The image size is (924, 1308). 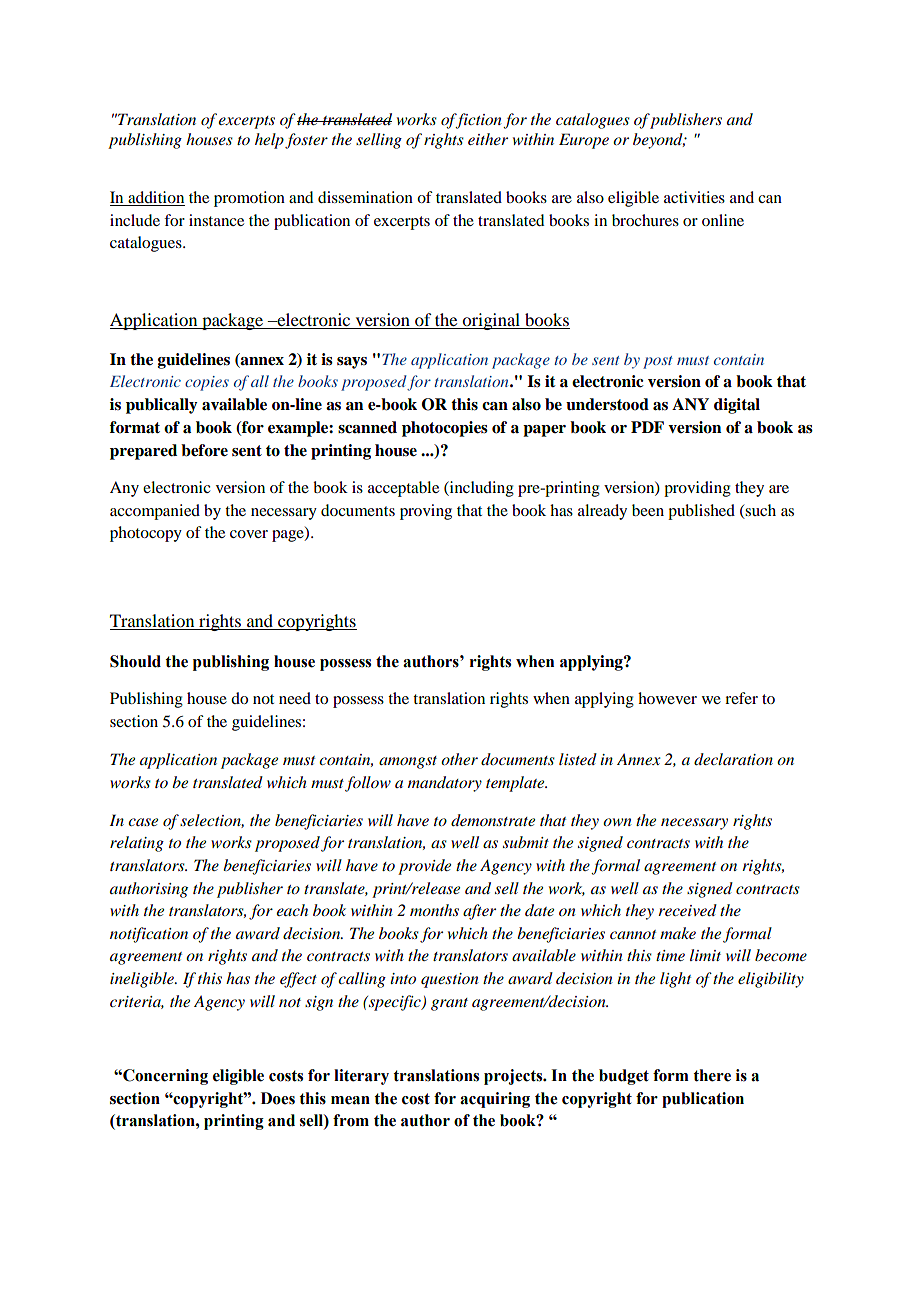 I want to click on either, so click(x=488, y=139).
